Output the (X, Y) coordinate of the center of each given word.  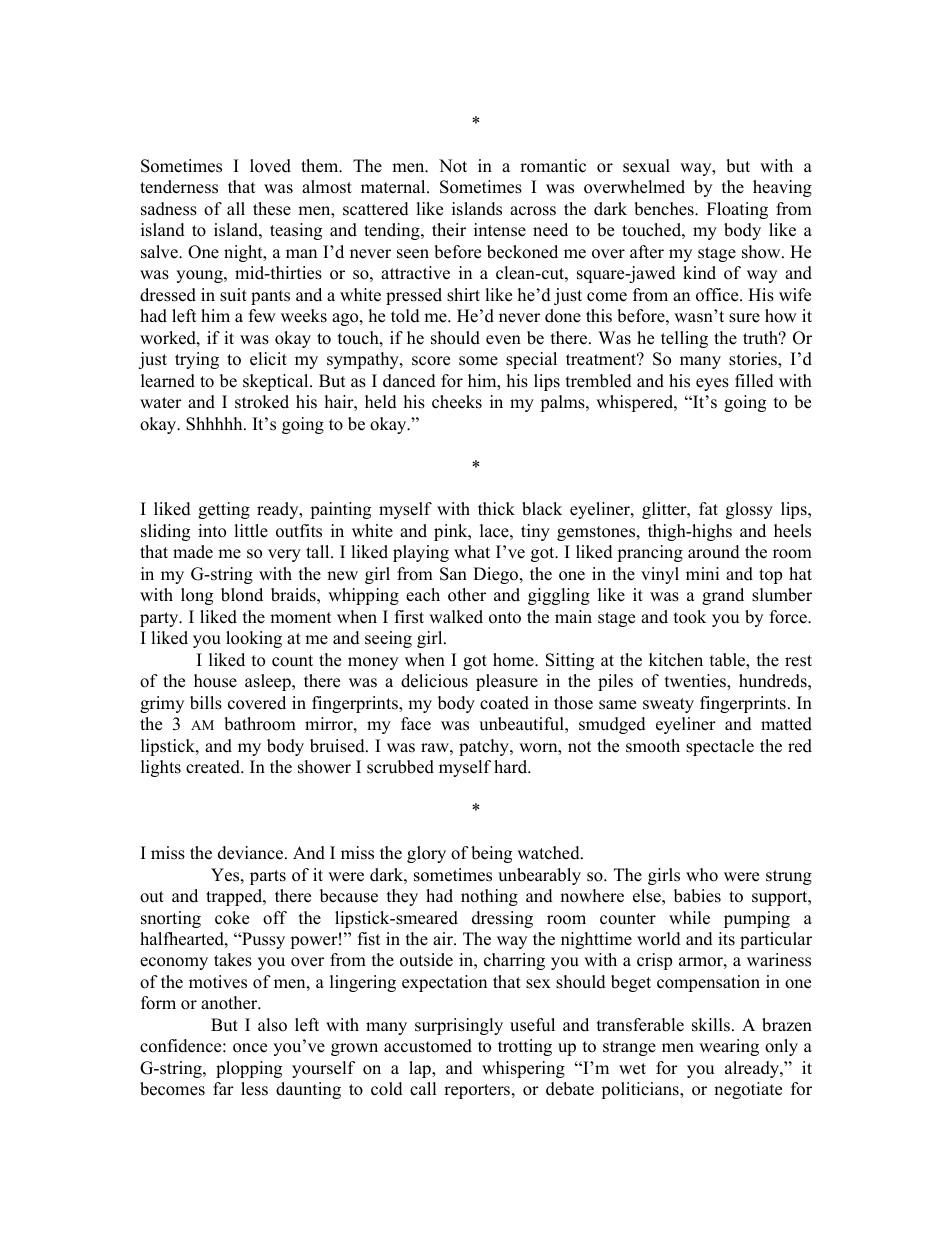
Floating (737, 210)
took (690, 617)
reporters (478, 1091)
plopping (249, 1069)
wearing (729, 1047)
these (272, 209)
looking (254, 639)
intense (500, 230)
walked (456, 617)
